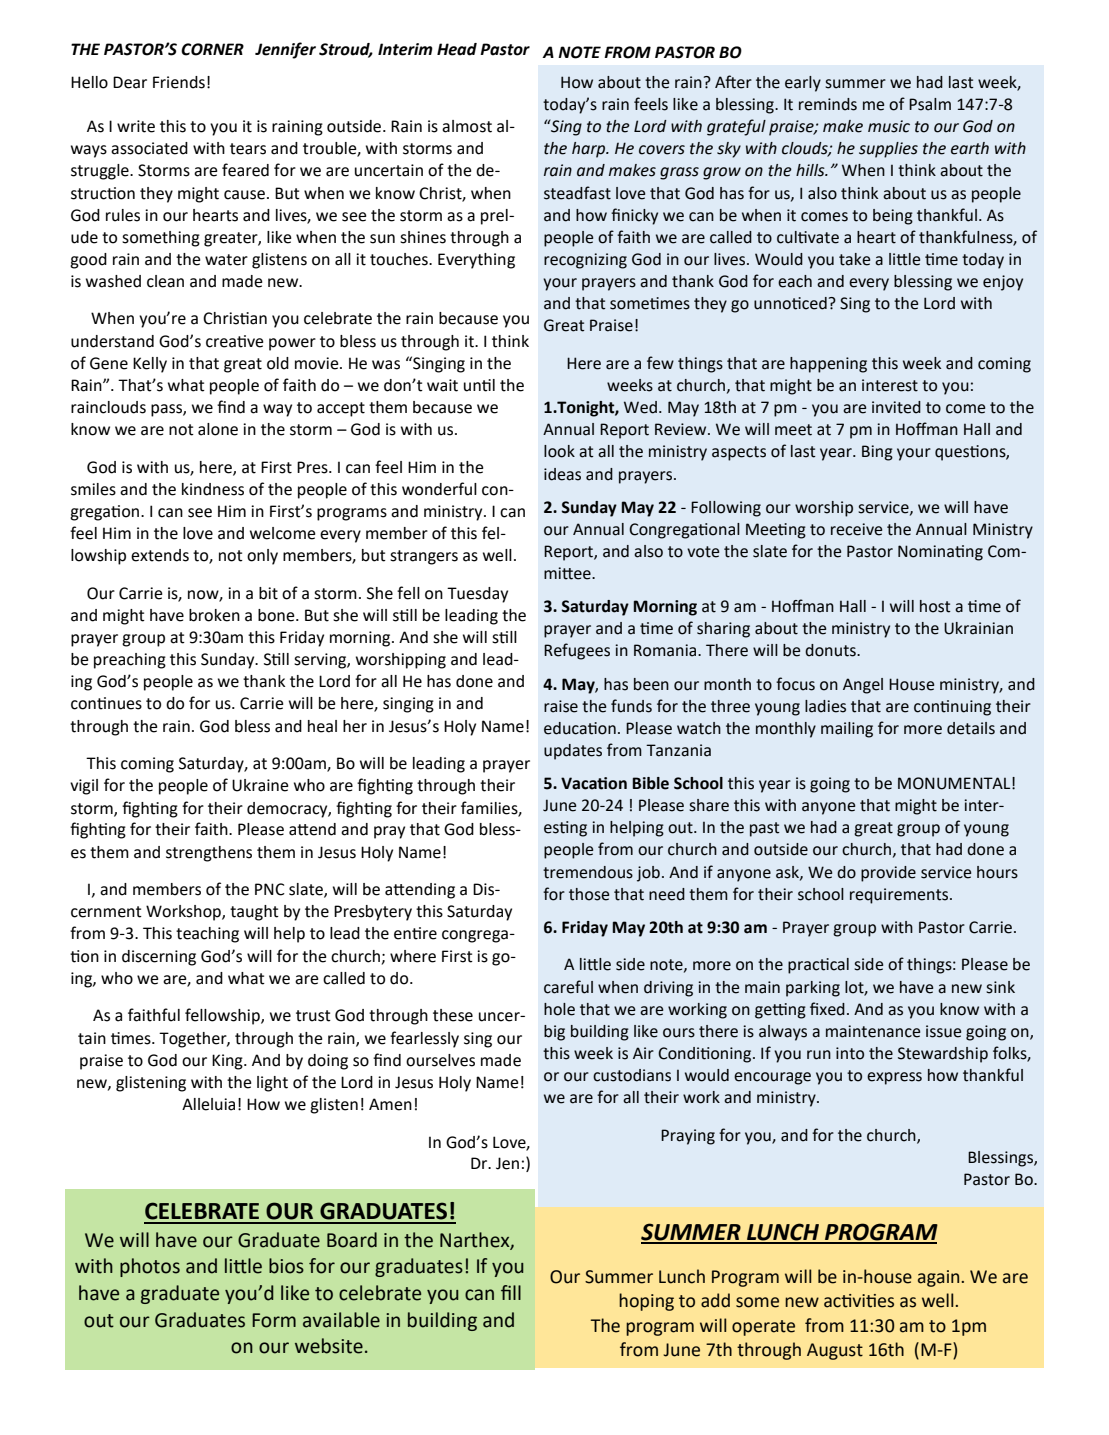 The height and width of the document is (1435, 1109). I want to click on receive, so click(856, 529).
